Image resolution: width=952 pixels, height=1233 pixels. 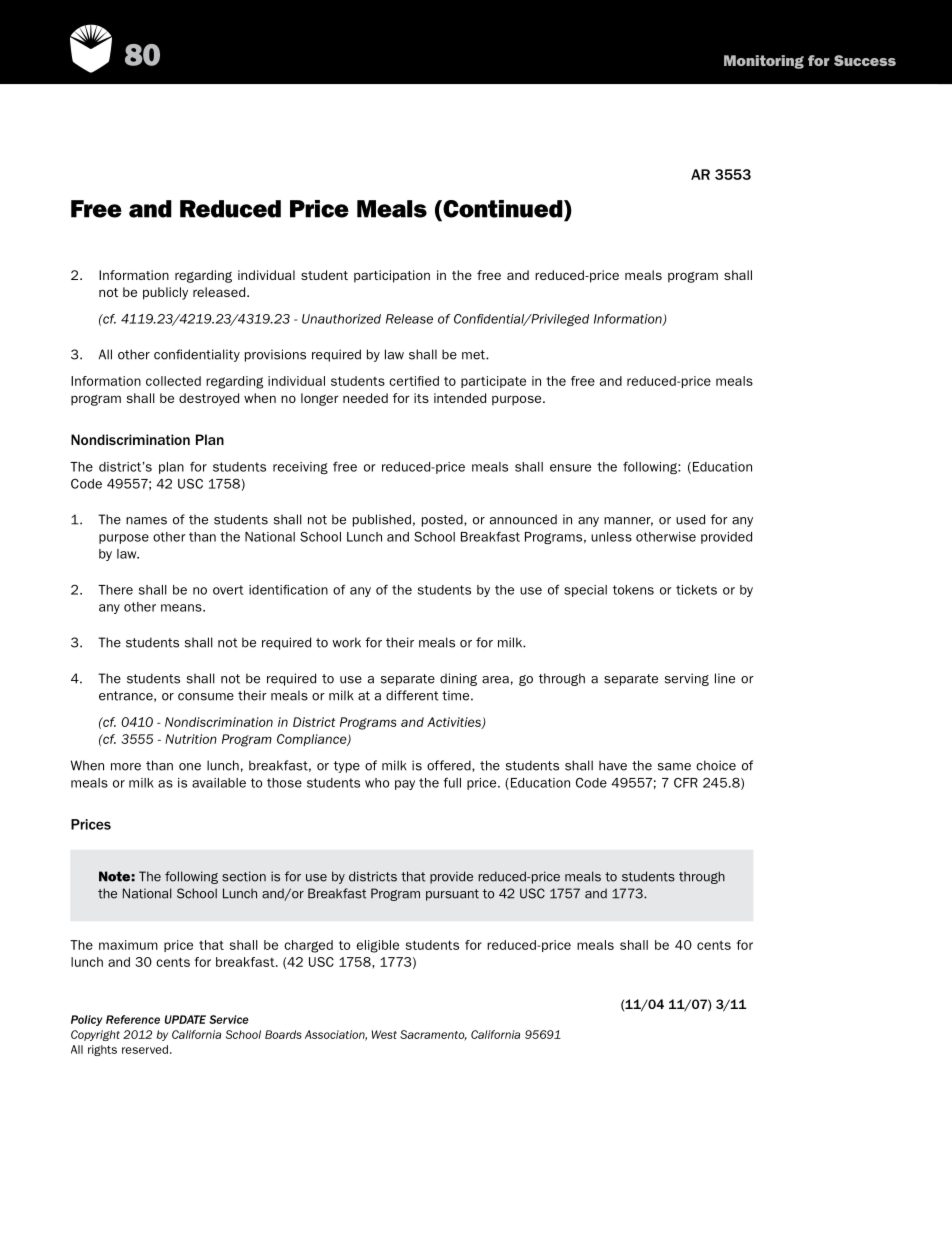 I want to click on participate, so click(x=493, y=382).
